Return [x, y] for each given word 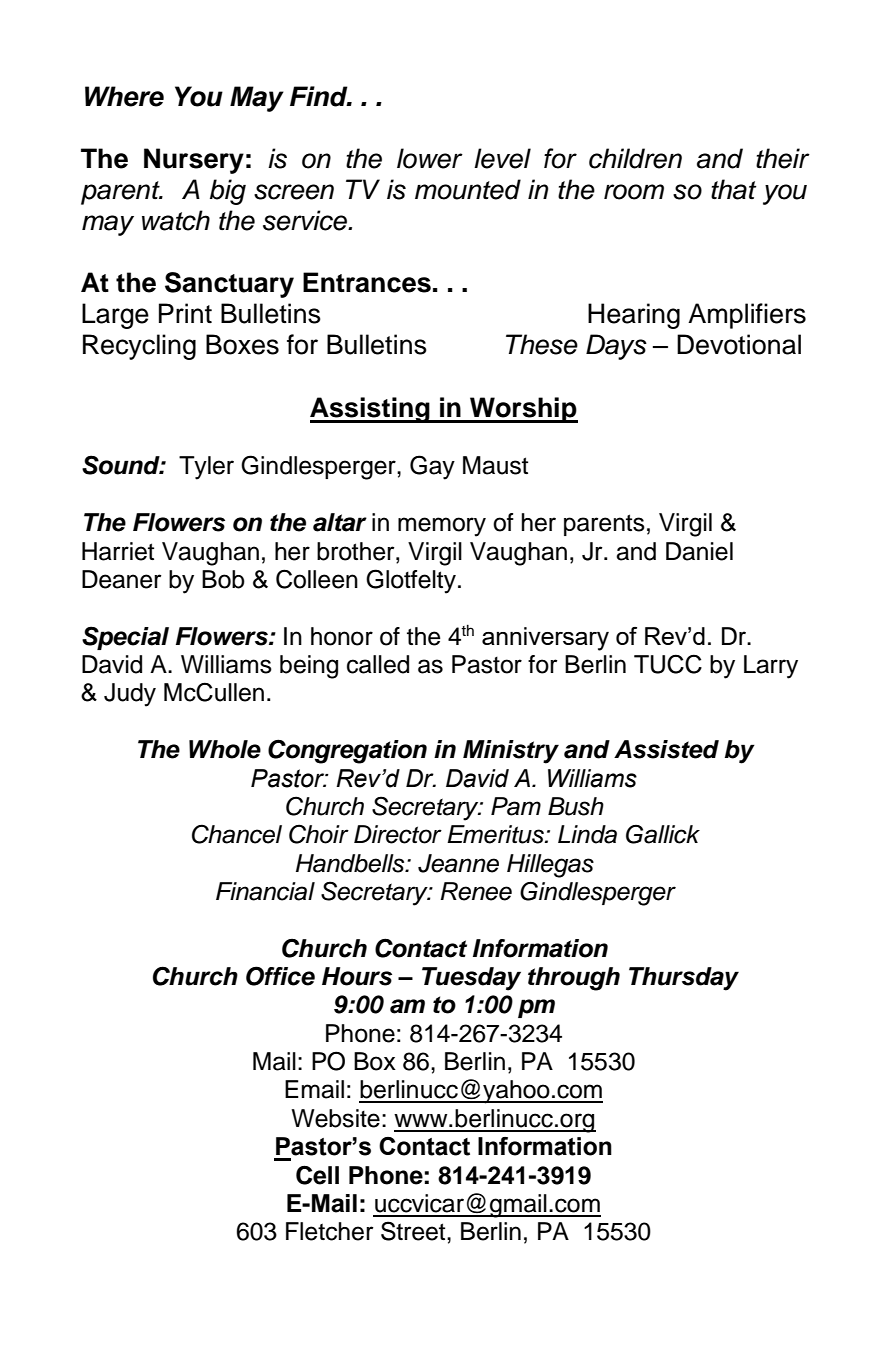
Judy [130, 695]
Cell [317, 1175]
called [378, 664]
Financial [265, 891]
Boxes [242, 344]
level [502, 158]
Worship [523, 410]
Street [414, 1231]
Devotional [739, 344]
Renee [476, 891]
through [574, 979]
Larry [771, 667]
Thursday [684, 979]
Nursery [194, 161]
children [635, 158]
